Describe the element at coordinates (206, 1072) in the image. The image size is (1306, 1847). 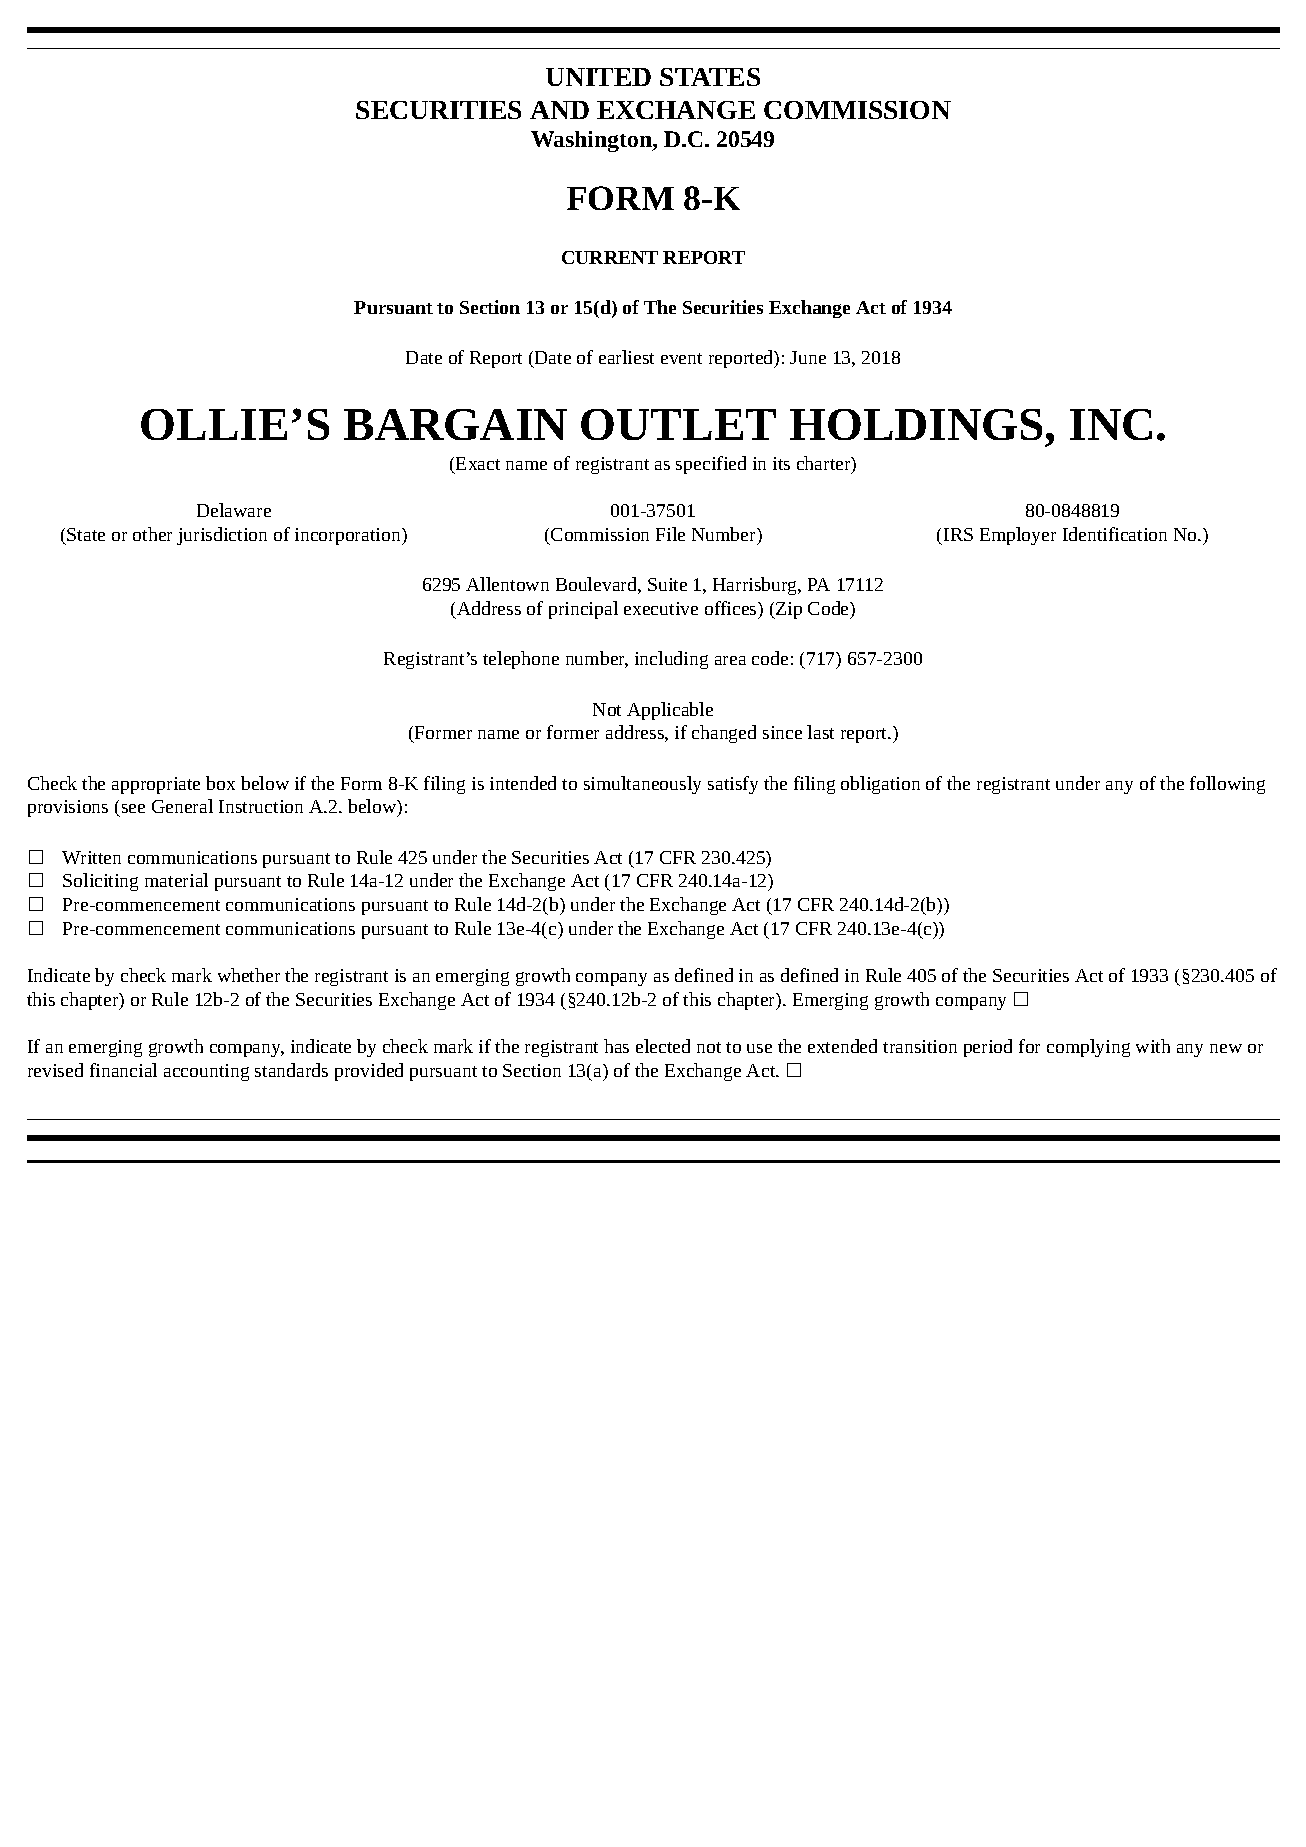
I see `accounting` at that location.
